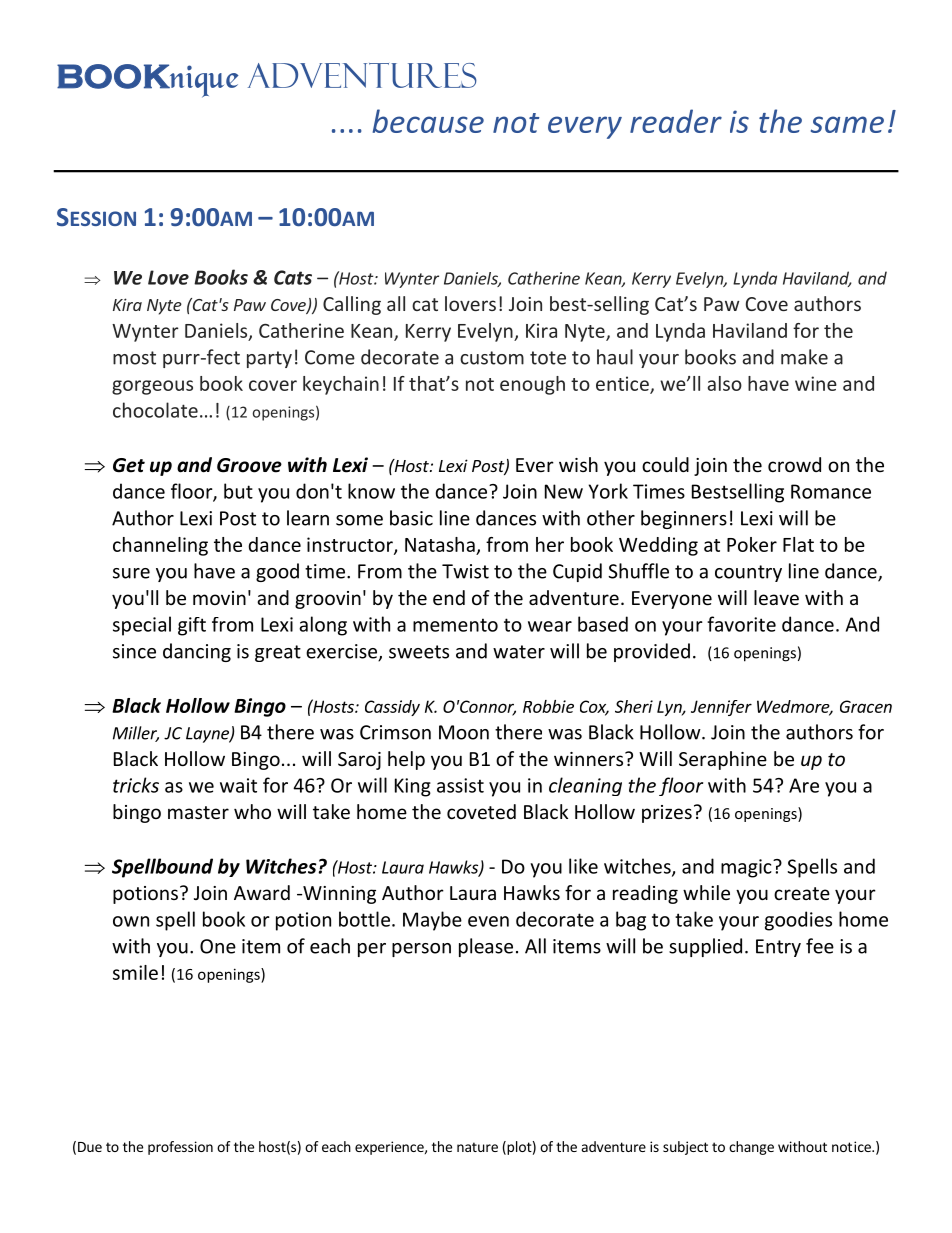  I want to click on same, so click(847, 124).
